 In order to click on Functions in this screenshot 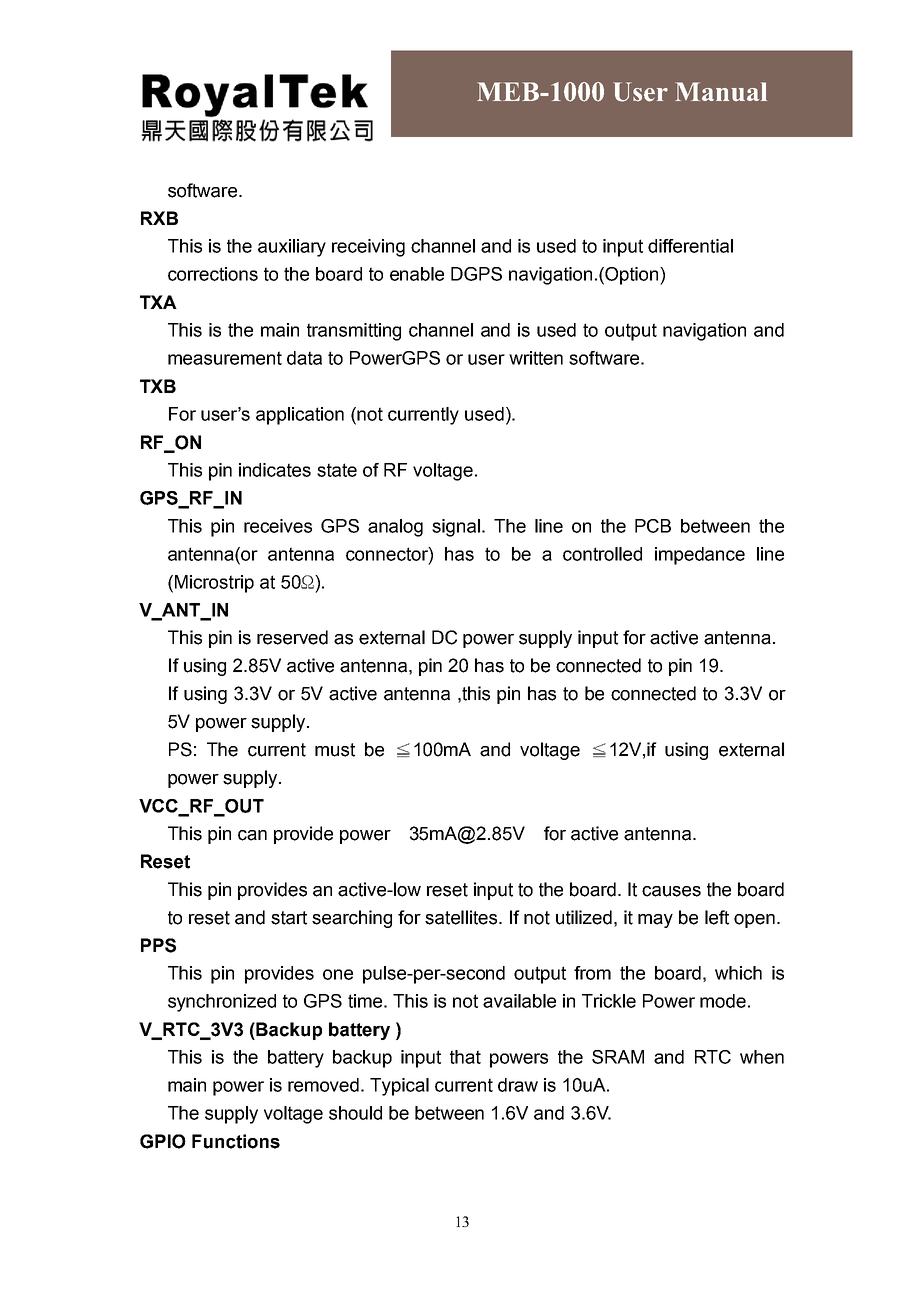, I will do `click(236, 1141)`.
